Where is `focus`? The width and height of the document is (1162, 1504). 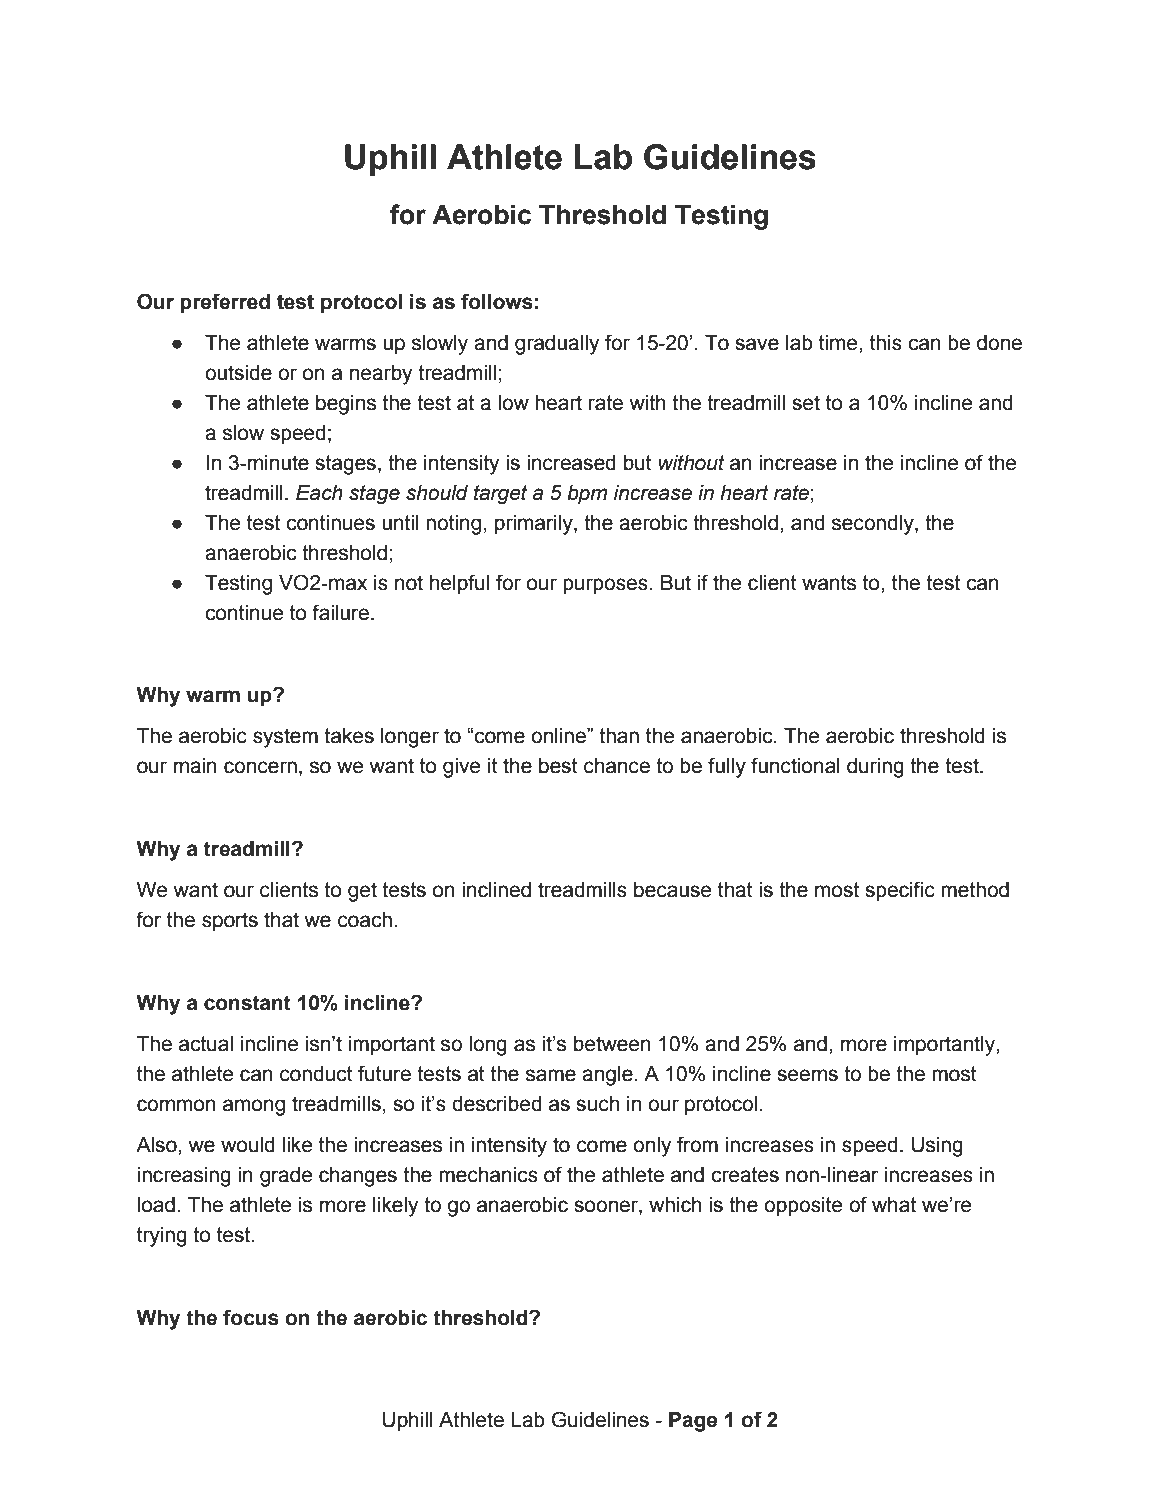
focus is located at coordinates (251, 1317).
